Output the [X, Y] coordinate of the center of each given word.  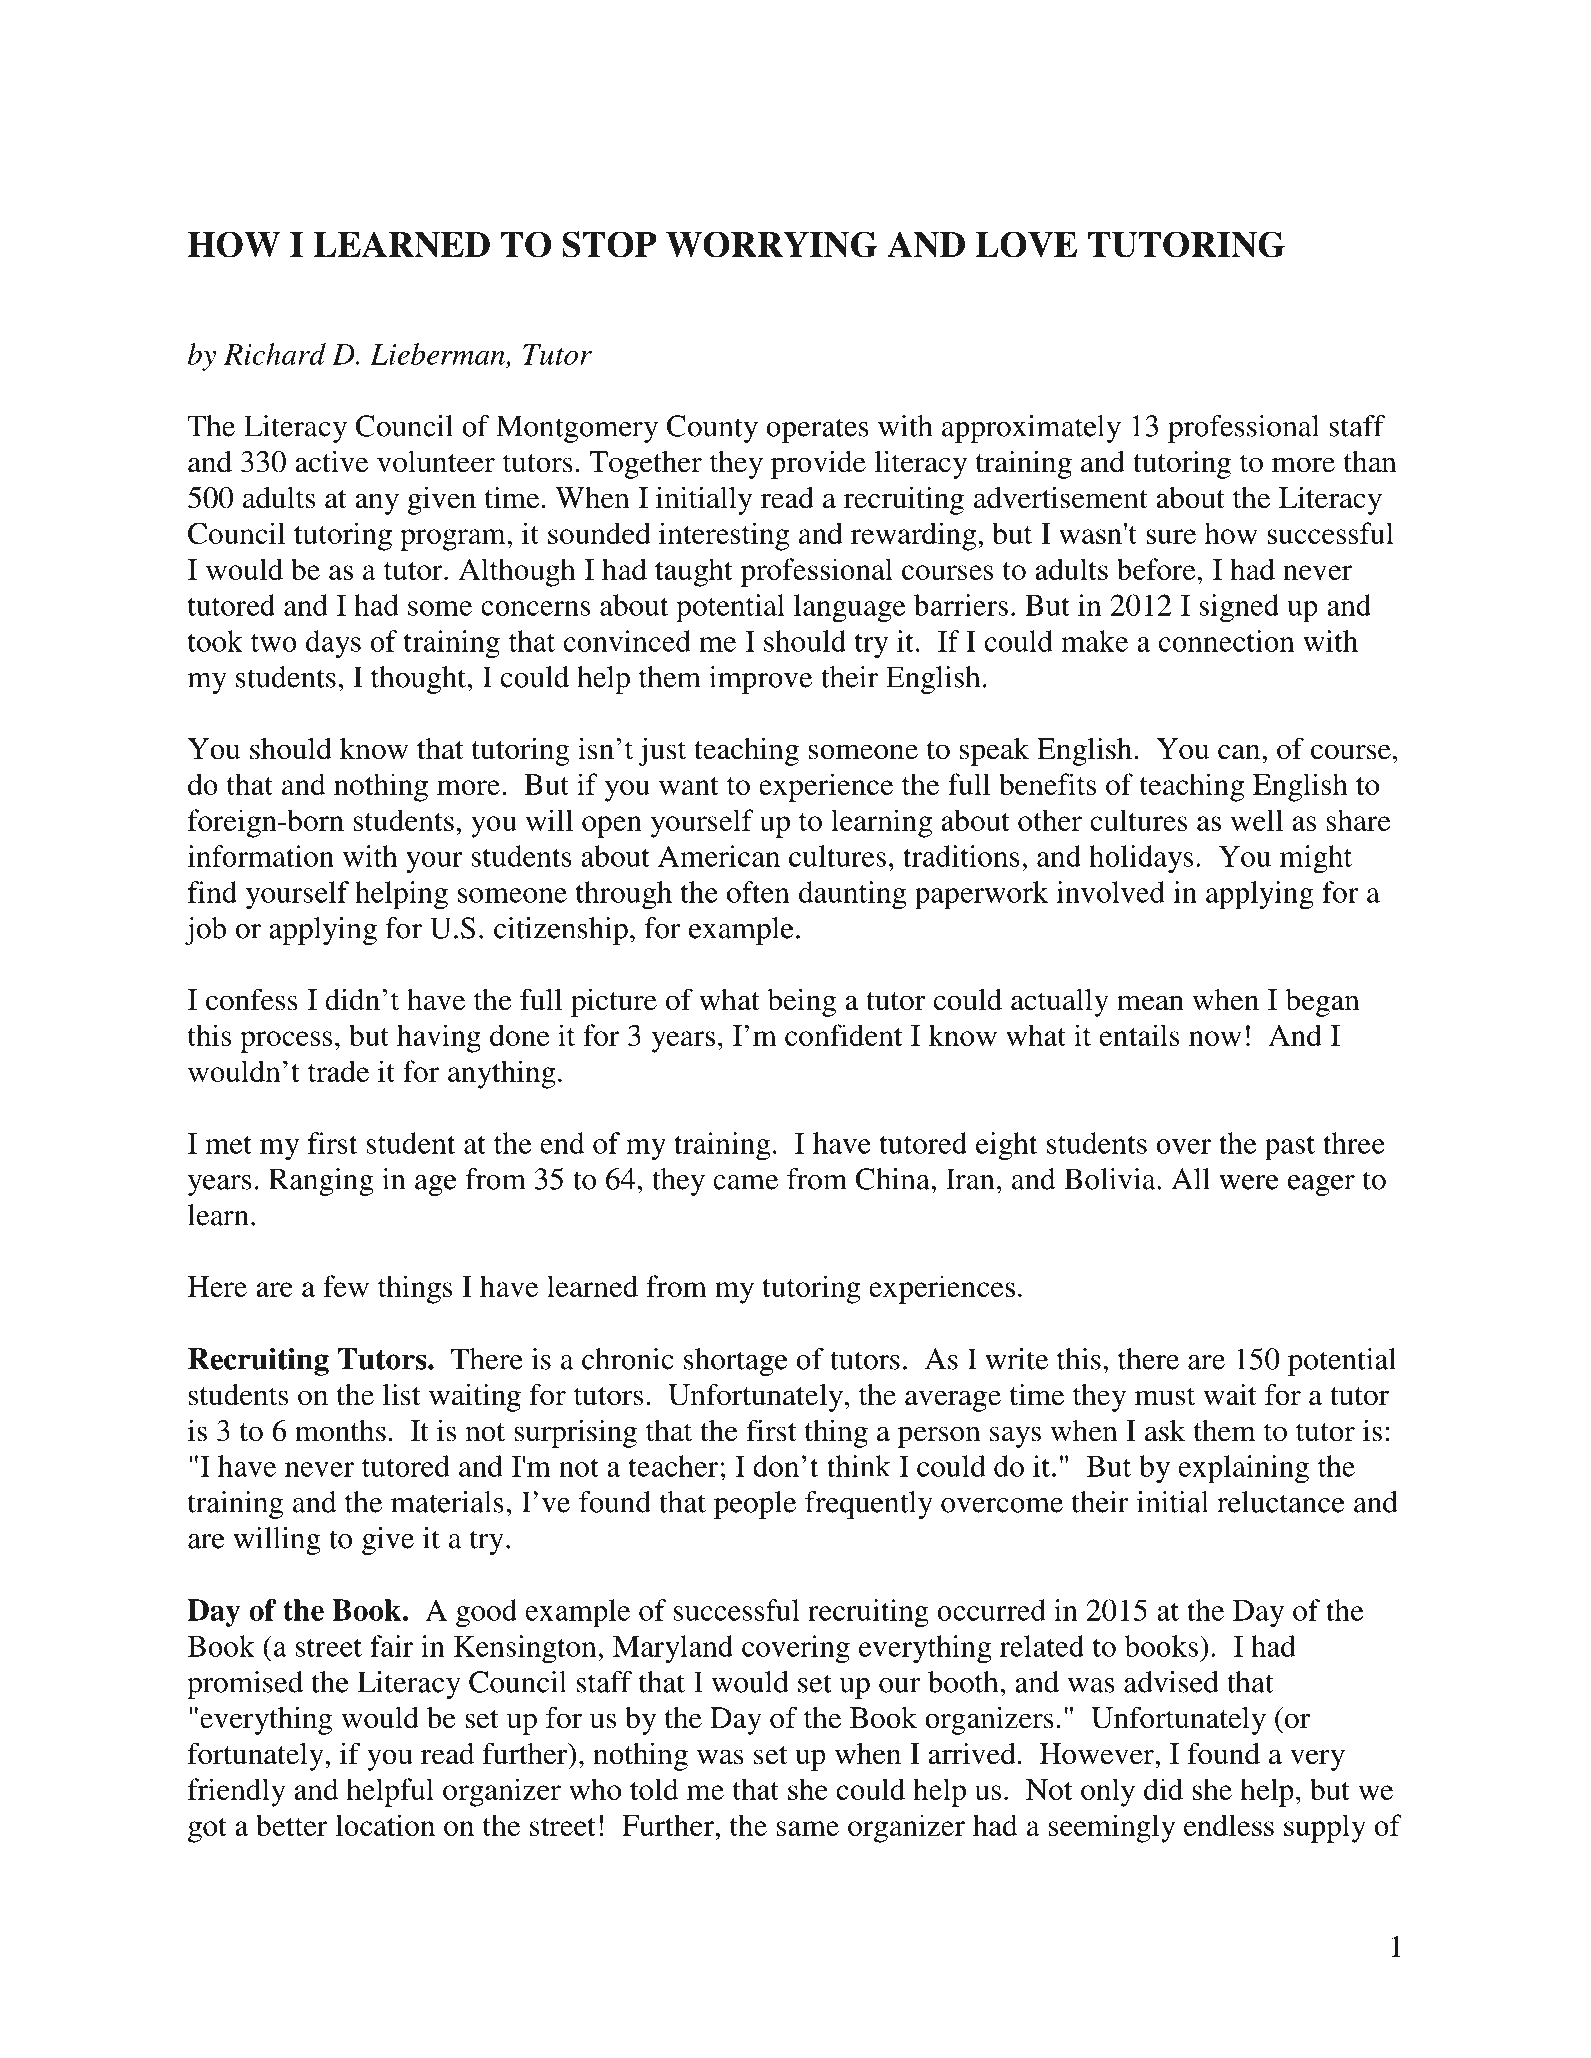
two [274, 643]
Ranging [321, 1182]
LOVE [1026, 244]
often [758, 892]
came [745, 1182]
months [340, 1431]
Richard [275, 354]
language [850, 608]
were [1249, 1182]
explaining [1244, 1469]
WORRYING [772, 244]
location [385, 1825]
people [755, 1505]
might [1316, 859]
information [261, 856]
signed [1239, 608]
